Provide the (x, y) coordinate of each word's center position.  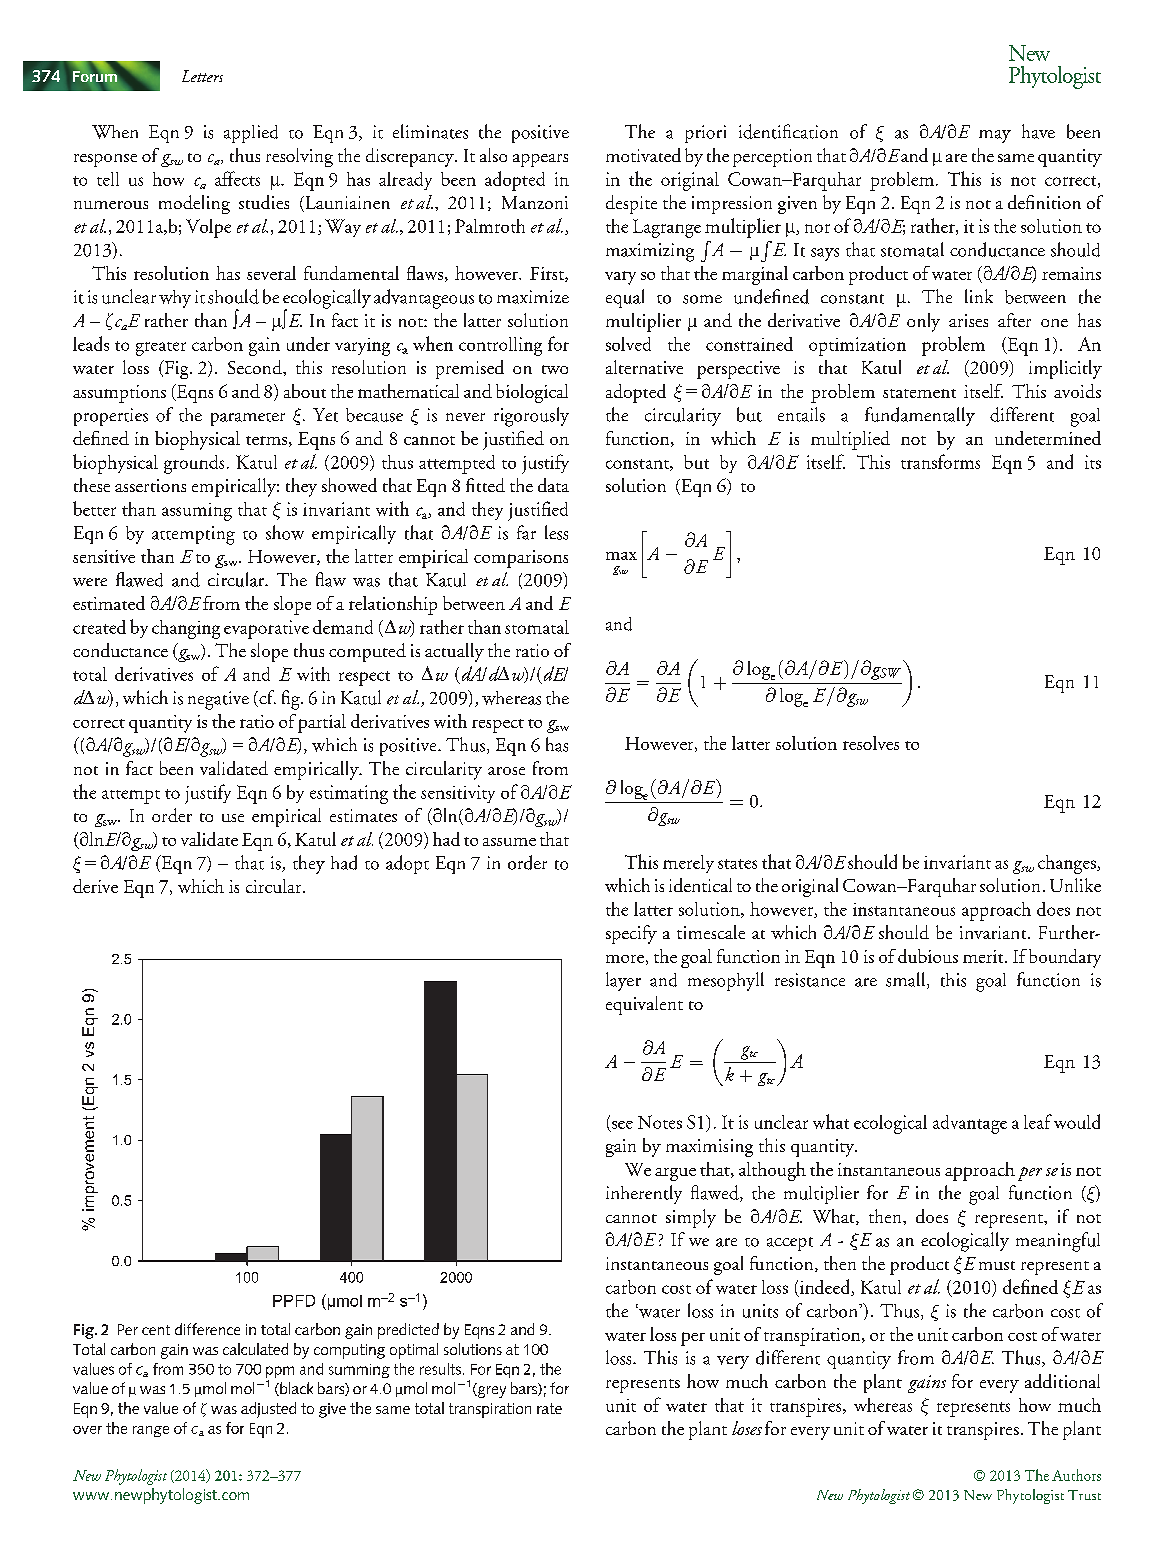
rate (549, 1408)
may (995, 136)
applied (251, 134)
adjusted (268, 1410)
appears (540, 160)
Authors (1076, 1475)
